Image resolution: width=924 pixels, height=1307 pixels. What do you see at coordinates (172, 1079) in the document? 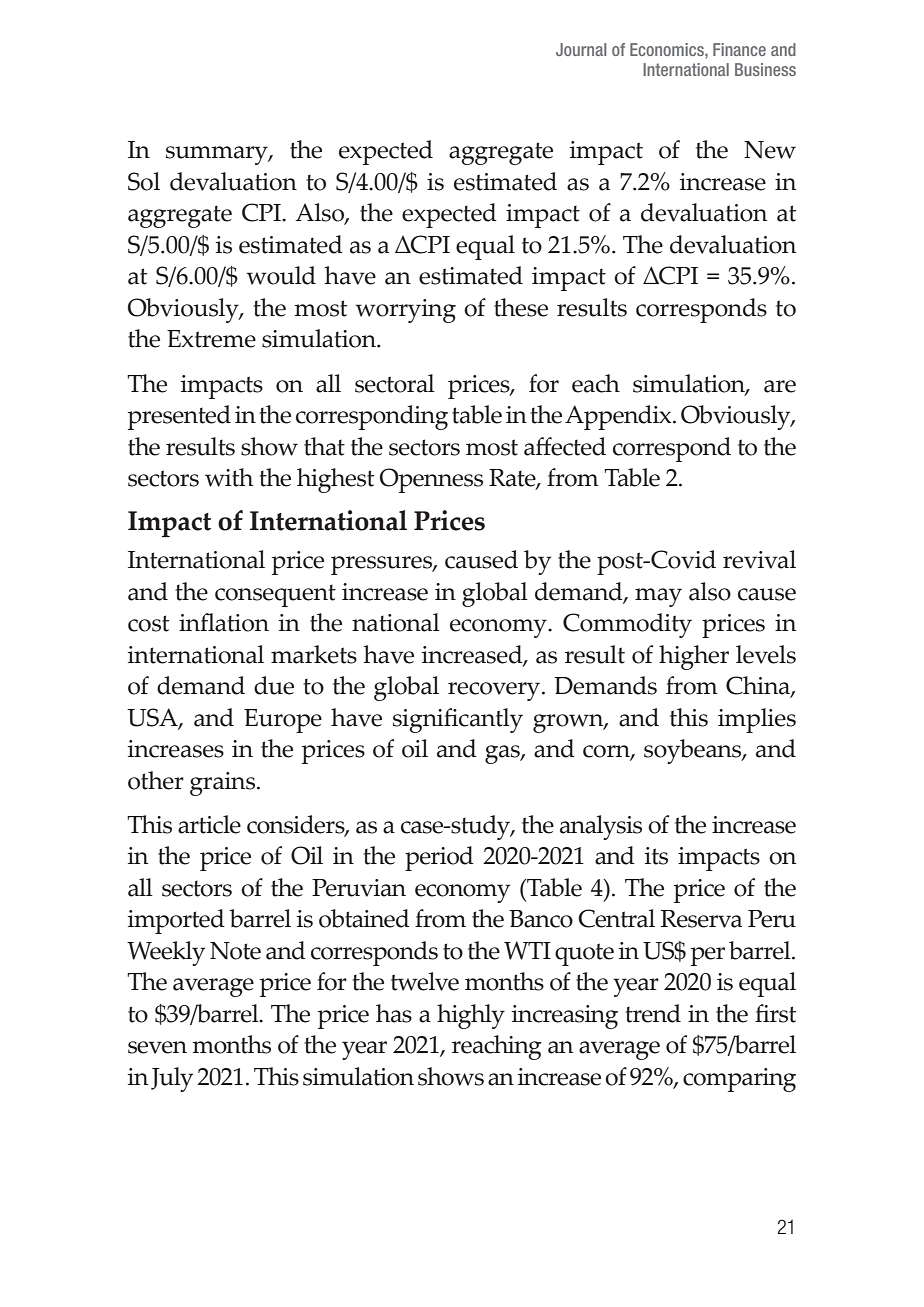
I see `July` at bounding box center [172, 1079].
